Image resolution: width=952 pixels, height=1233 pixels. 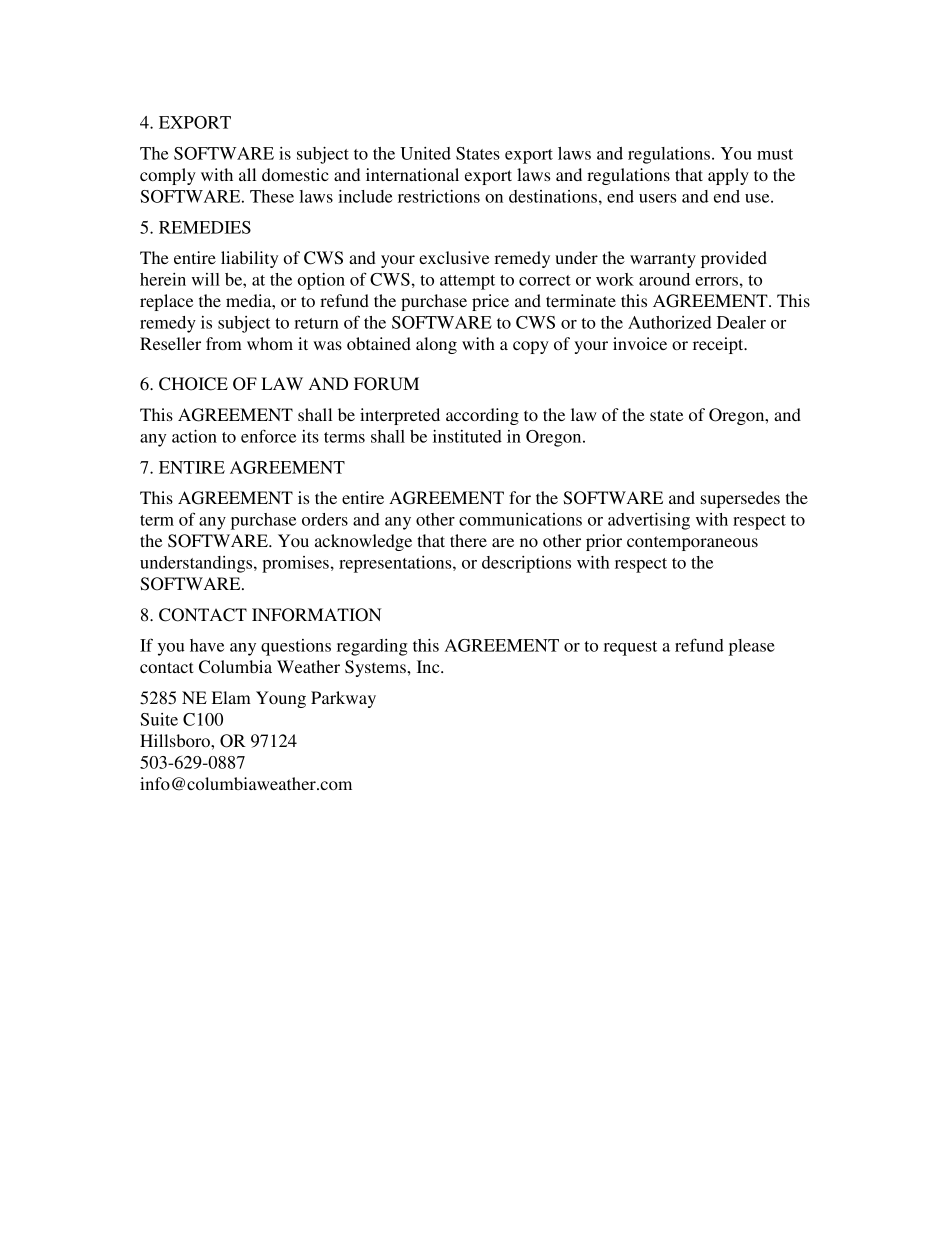 What do you see at coordinates (728, 176) in the page?
I see `apply` at bounding box center [728, 176].
